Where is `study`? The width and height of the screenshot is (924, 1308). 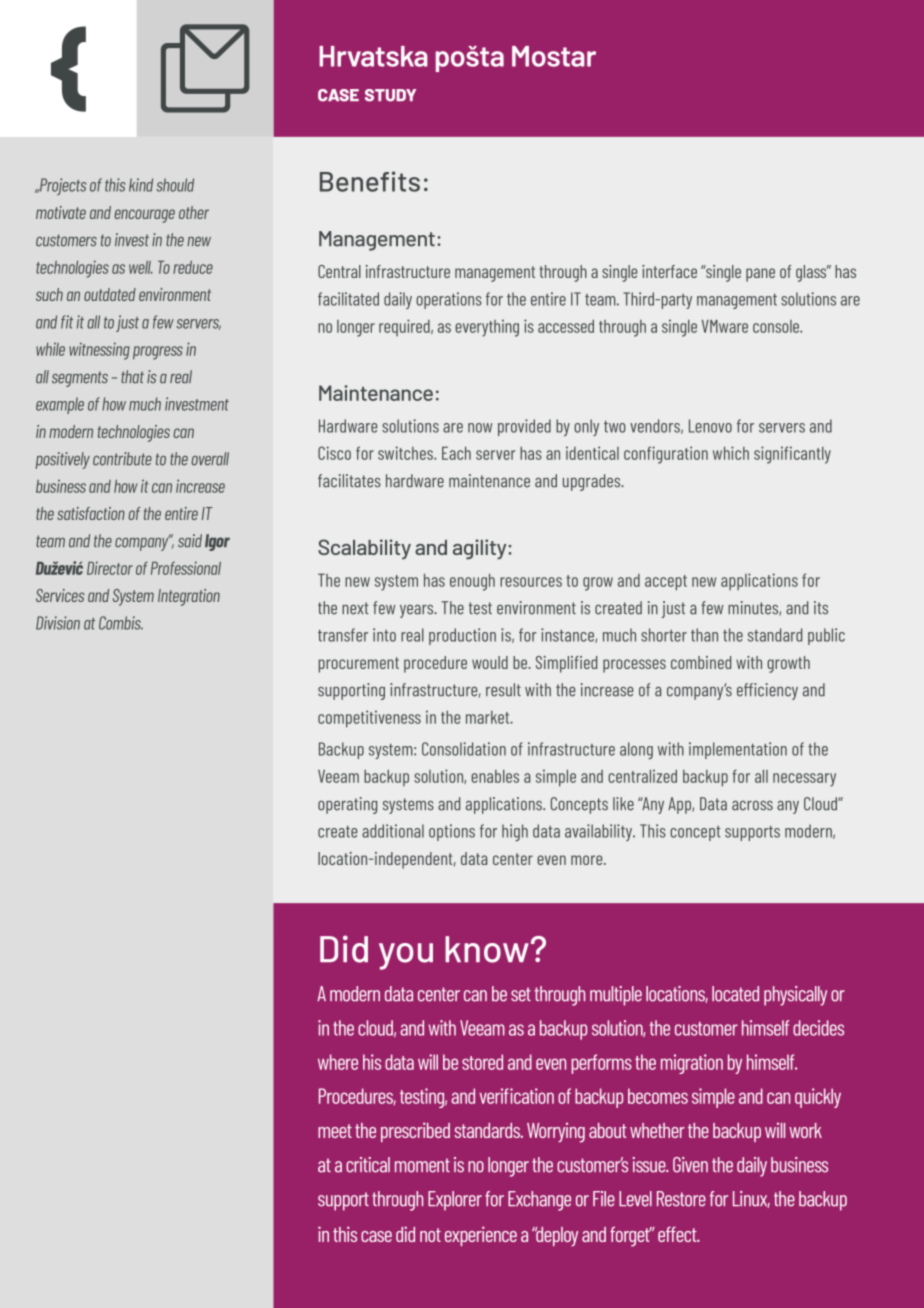 study is located at coordinates (390, 95).
